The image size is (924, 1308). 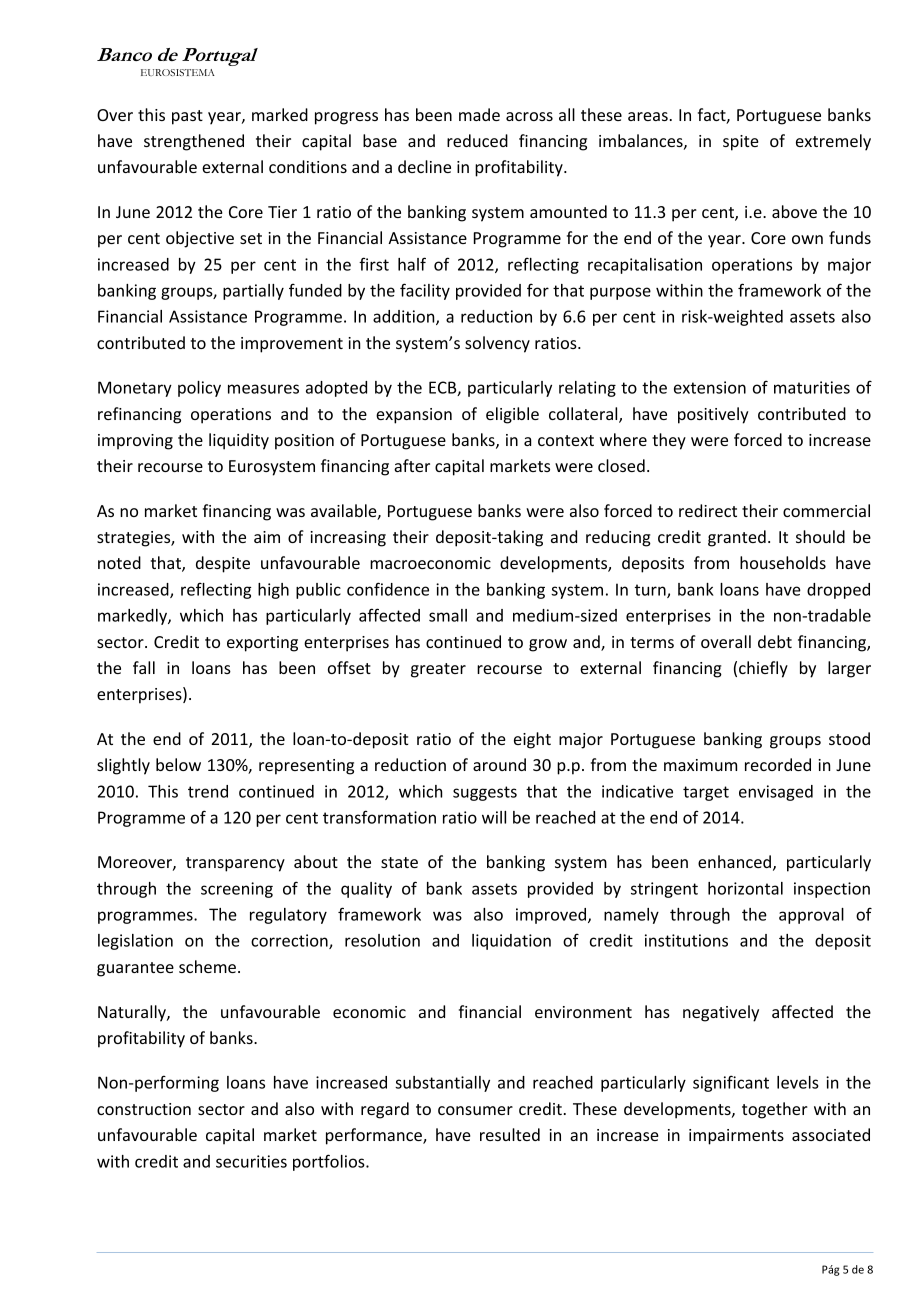 I want to click on suggests, so click(x=485, y=793).
